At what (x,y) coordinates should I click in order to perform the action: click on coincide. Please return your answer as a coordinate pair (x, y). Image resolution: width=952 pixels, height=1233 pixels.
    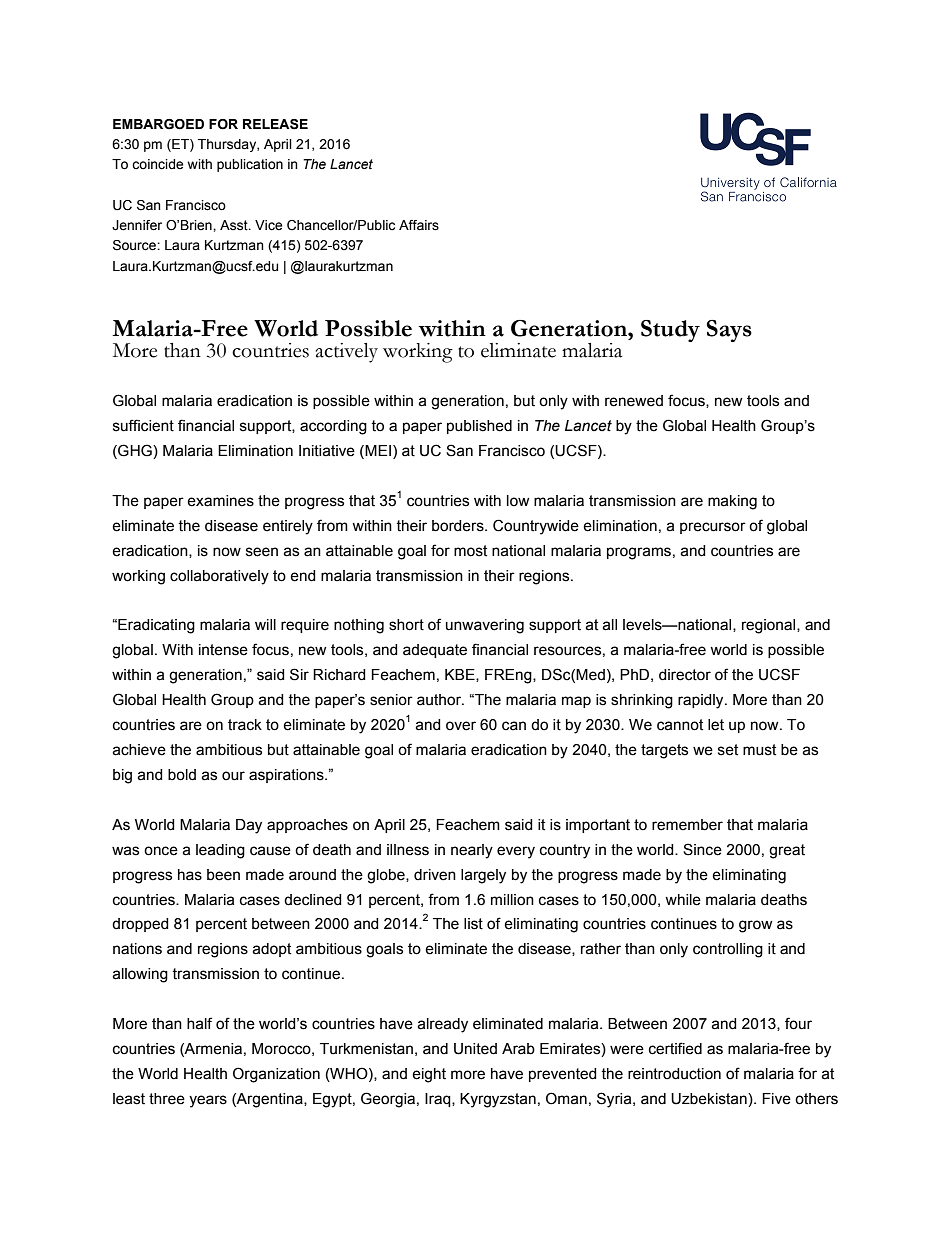
    Looking at the image, I should click on (157, 164).
